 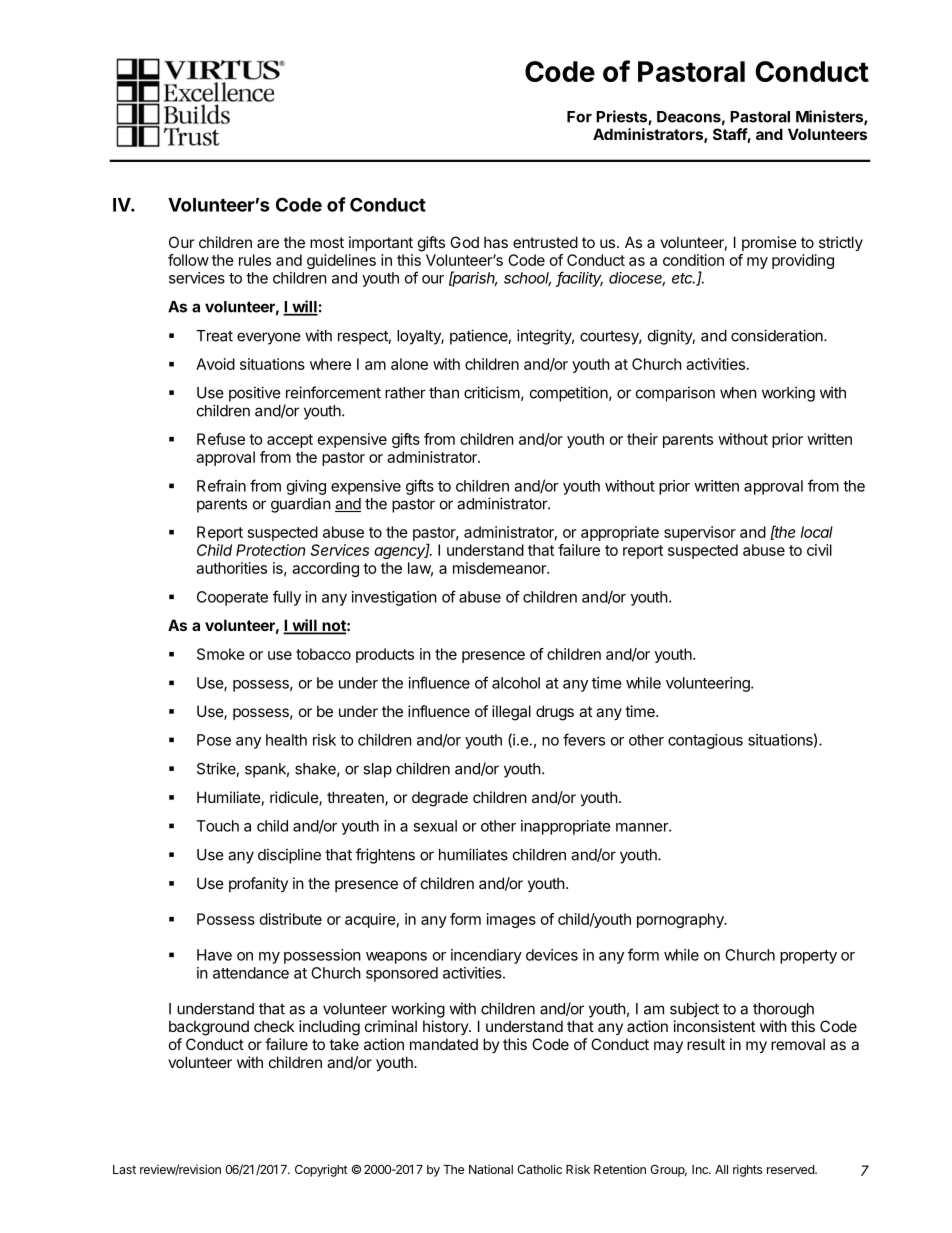 I want to click on supervisor, so click(x=700, y=533).
